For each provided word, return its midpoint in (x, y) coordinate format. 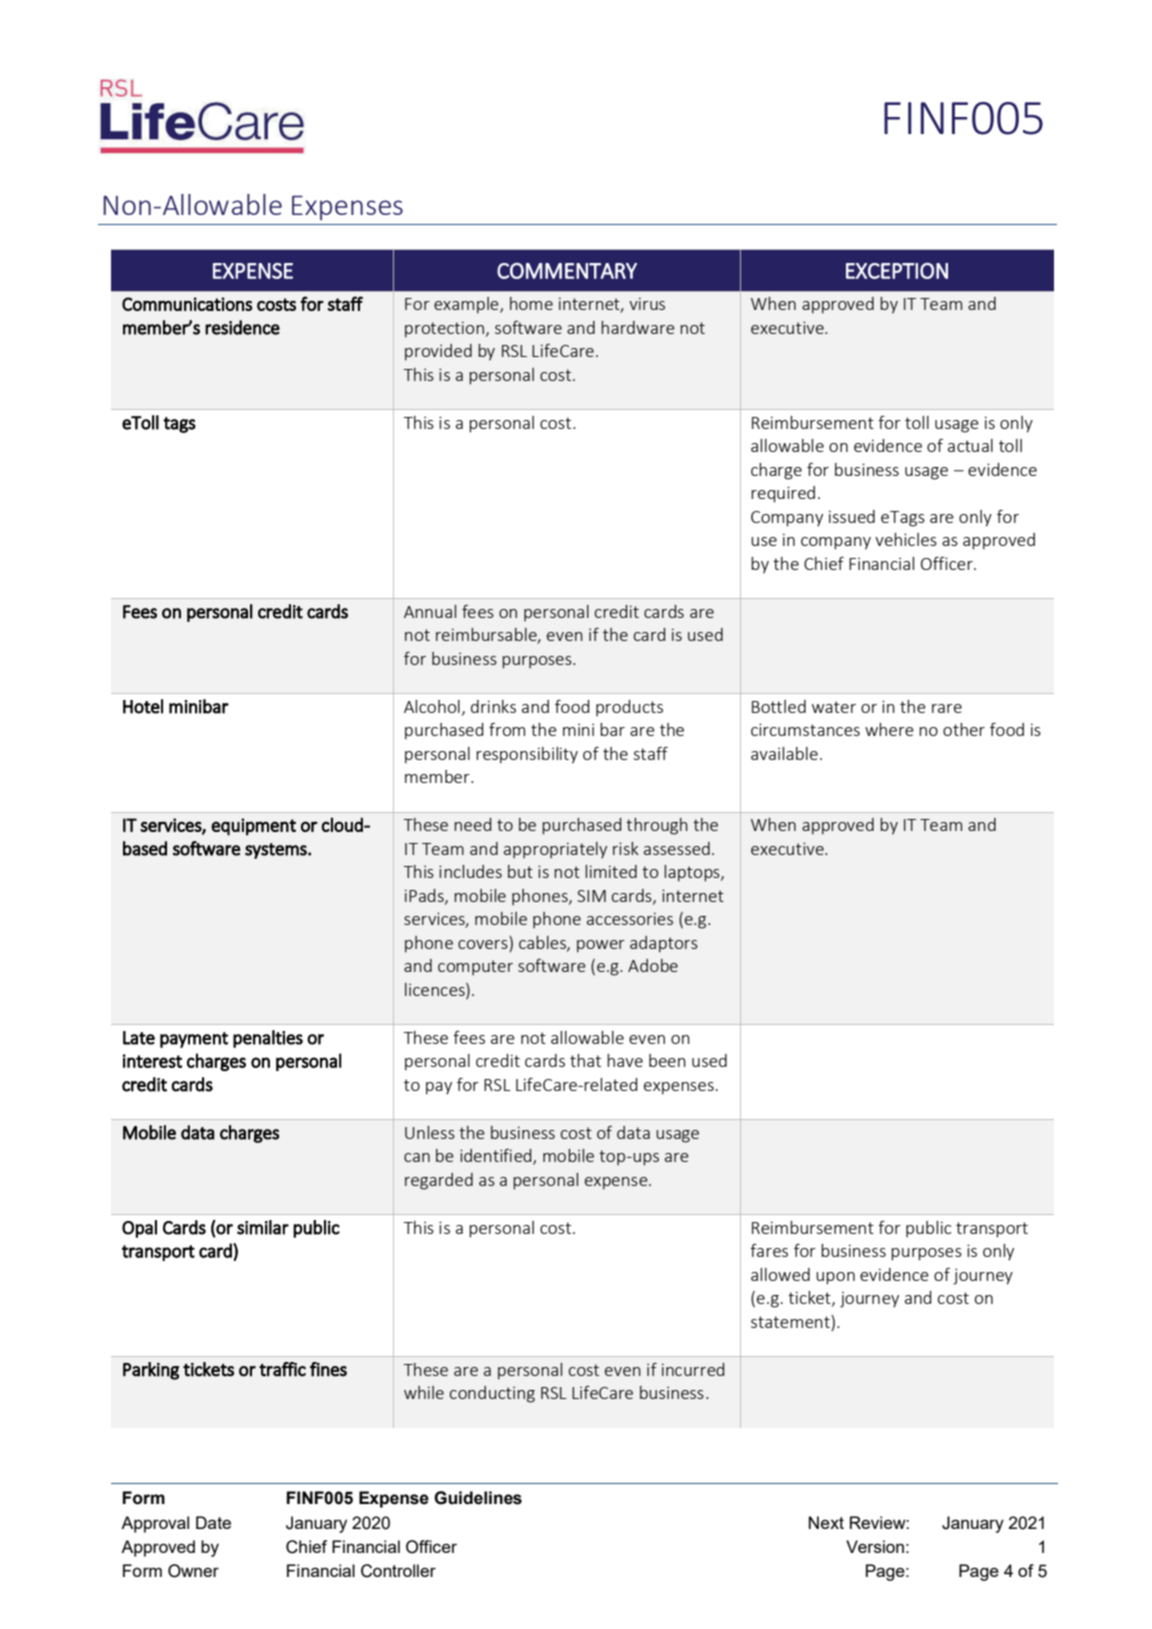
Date (213, 1522)
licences (436, 989)
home (531, 303)
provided (438, 352)
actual (970, 445)
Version (875, 1546)
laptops (693, 873)
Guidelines (478, 1498)
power (601, 946)
